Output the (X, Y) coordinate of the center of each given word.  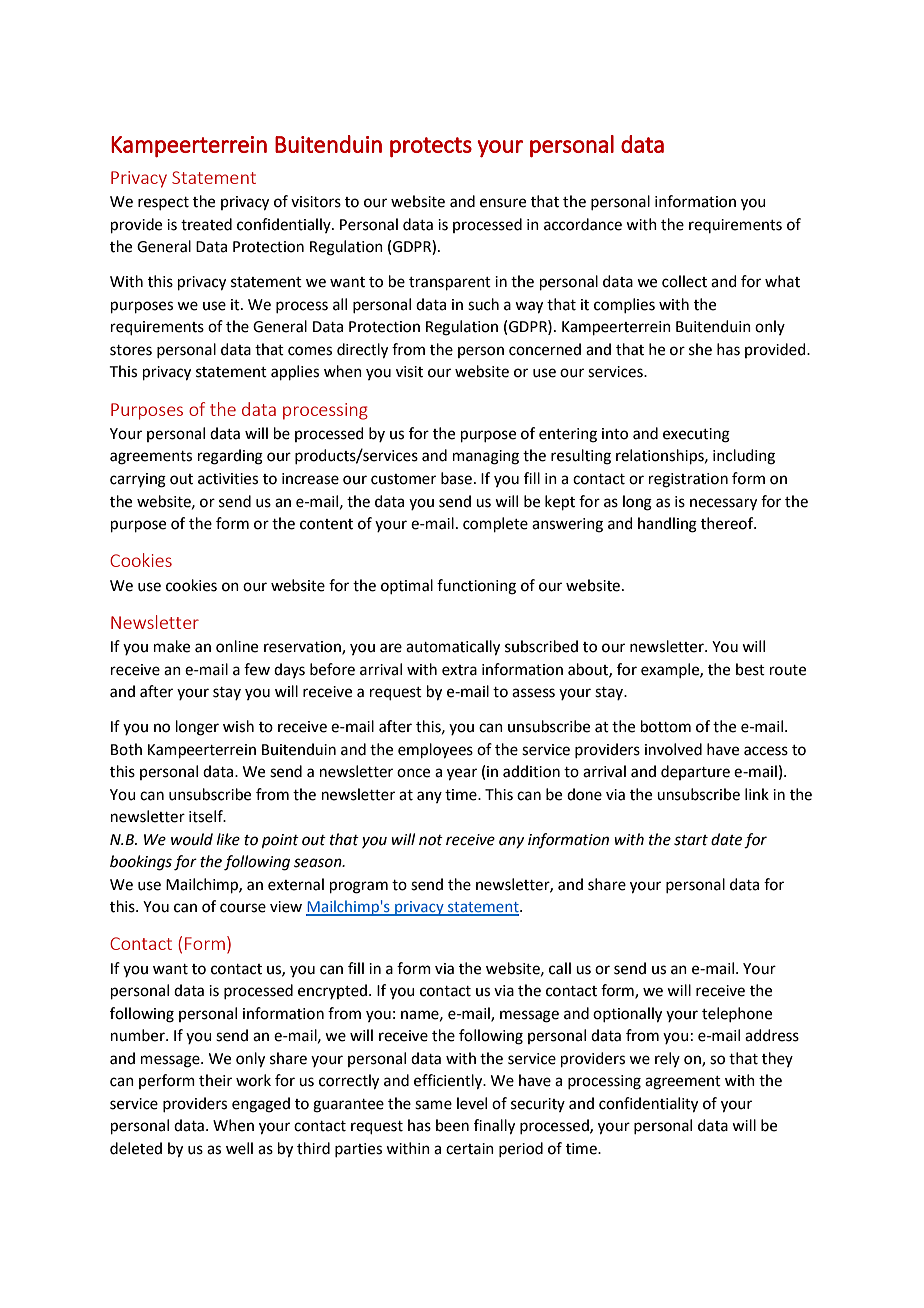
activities (228, 479)
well (239, 1148)
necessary (723, 504)
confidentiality (648, 1105)
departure (695, 772)
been (452, 1125)
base (456, 478)
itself (207, 816)
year (462, 774)
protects (431, 147)
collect (684, 281)
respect (163, 203)
